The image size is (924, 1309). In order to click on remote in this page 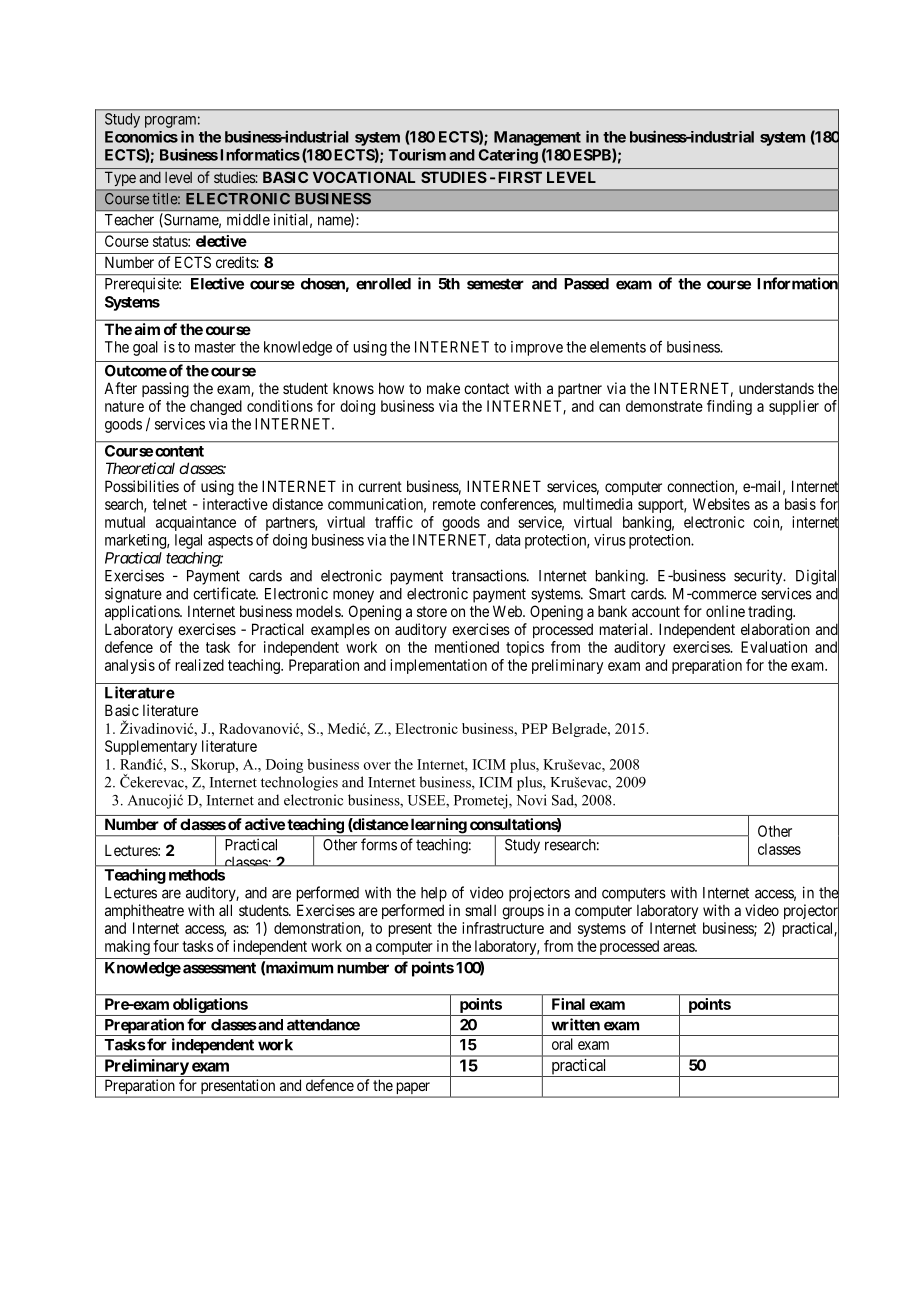, I will do `click(454, 504)`.
